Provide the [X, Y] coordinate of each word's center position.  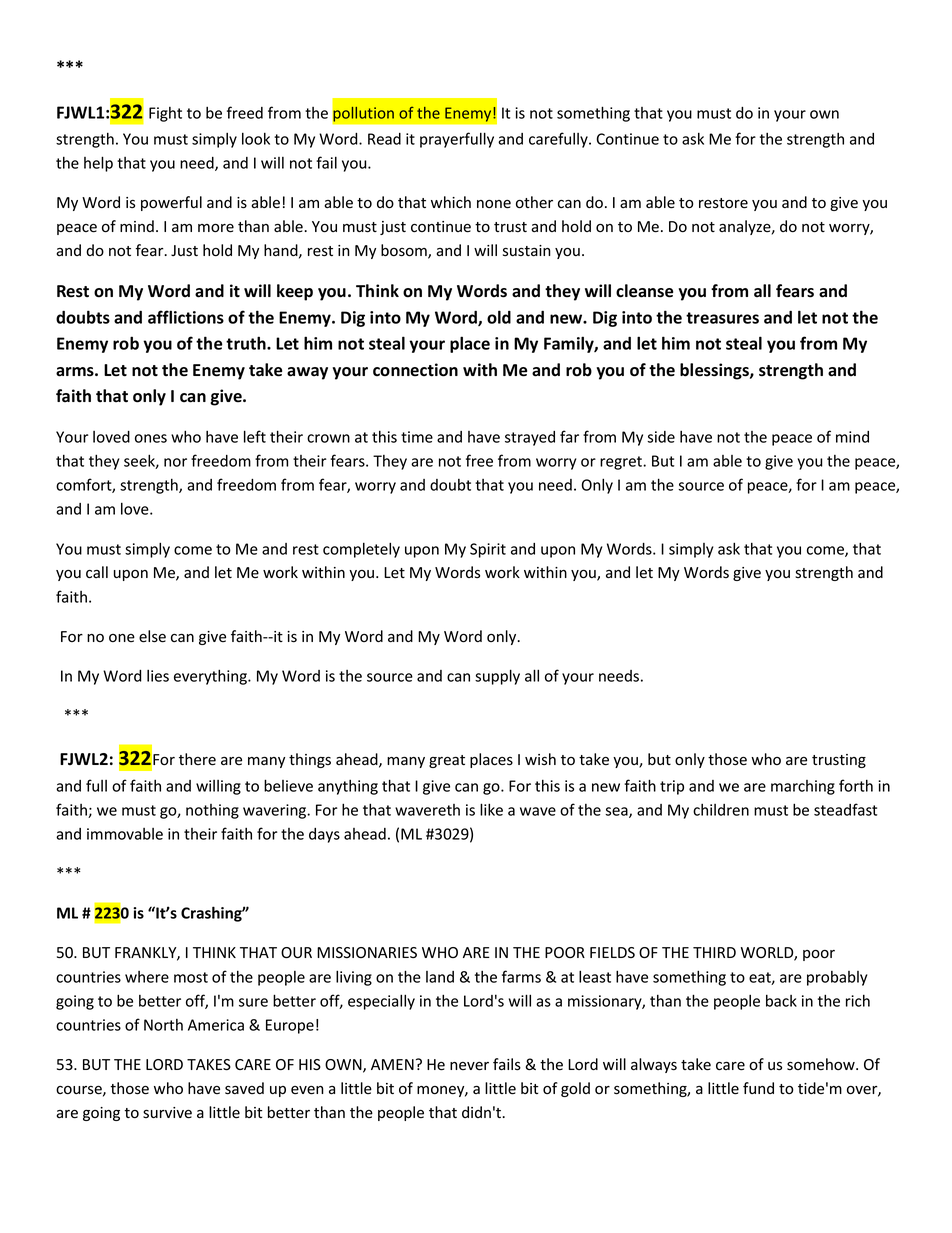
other [534, 202]
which [451, 202]
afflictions [186, 317]
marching [803, 787]
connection [415, 370]
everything [211, 677]
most [191, 977]
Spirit [488, 550]
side [661, 437]
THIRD [714, 952]
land [440, 977]
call [97, 572]
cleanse [644, 291]
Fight [165, 114]
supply [497, 677]
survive [167, 1113]
